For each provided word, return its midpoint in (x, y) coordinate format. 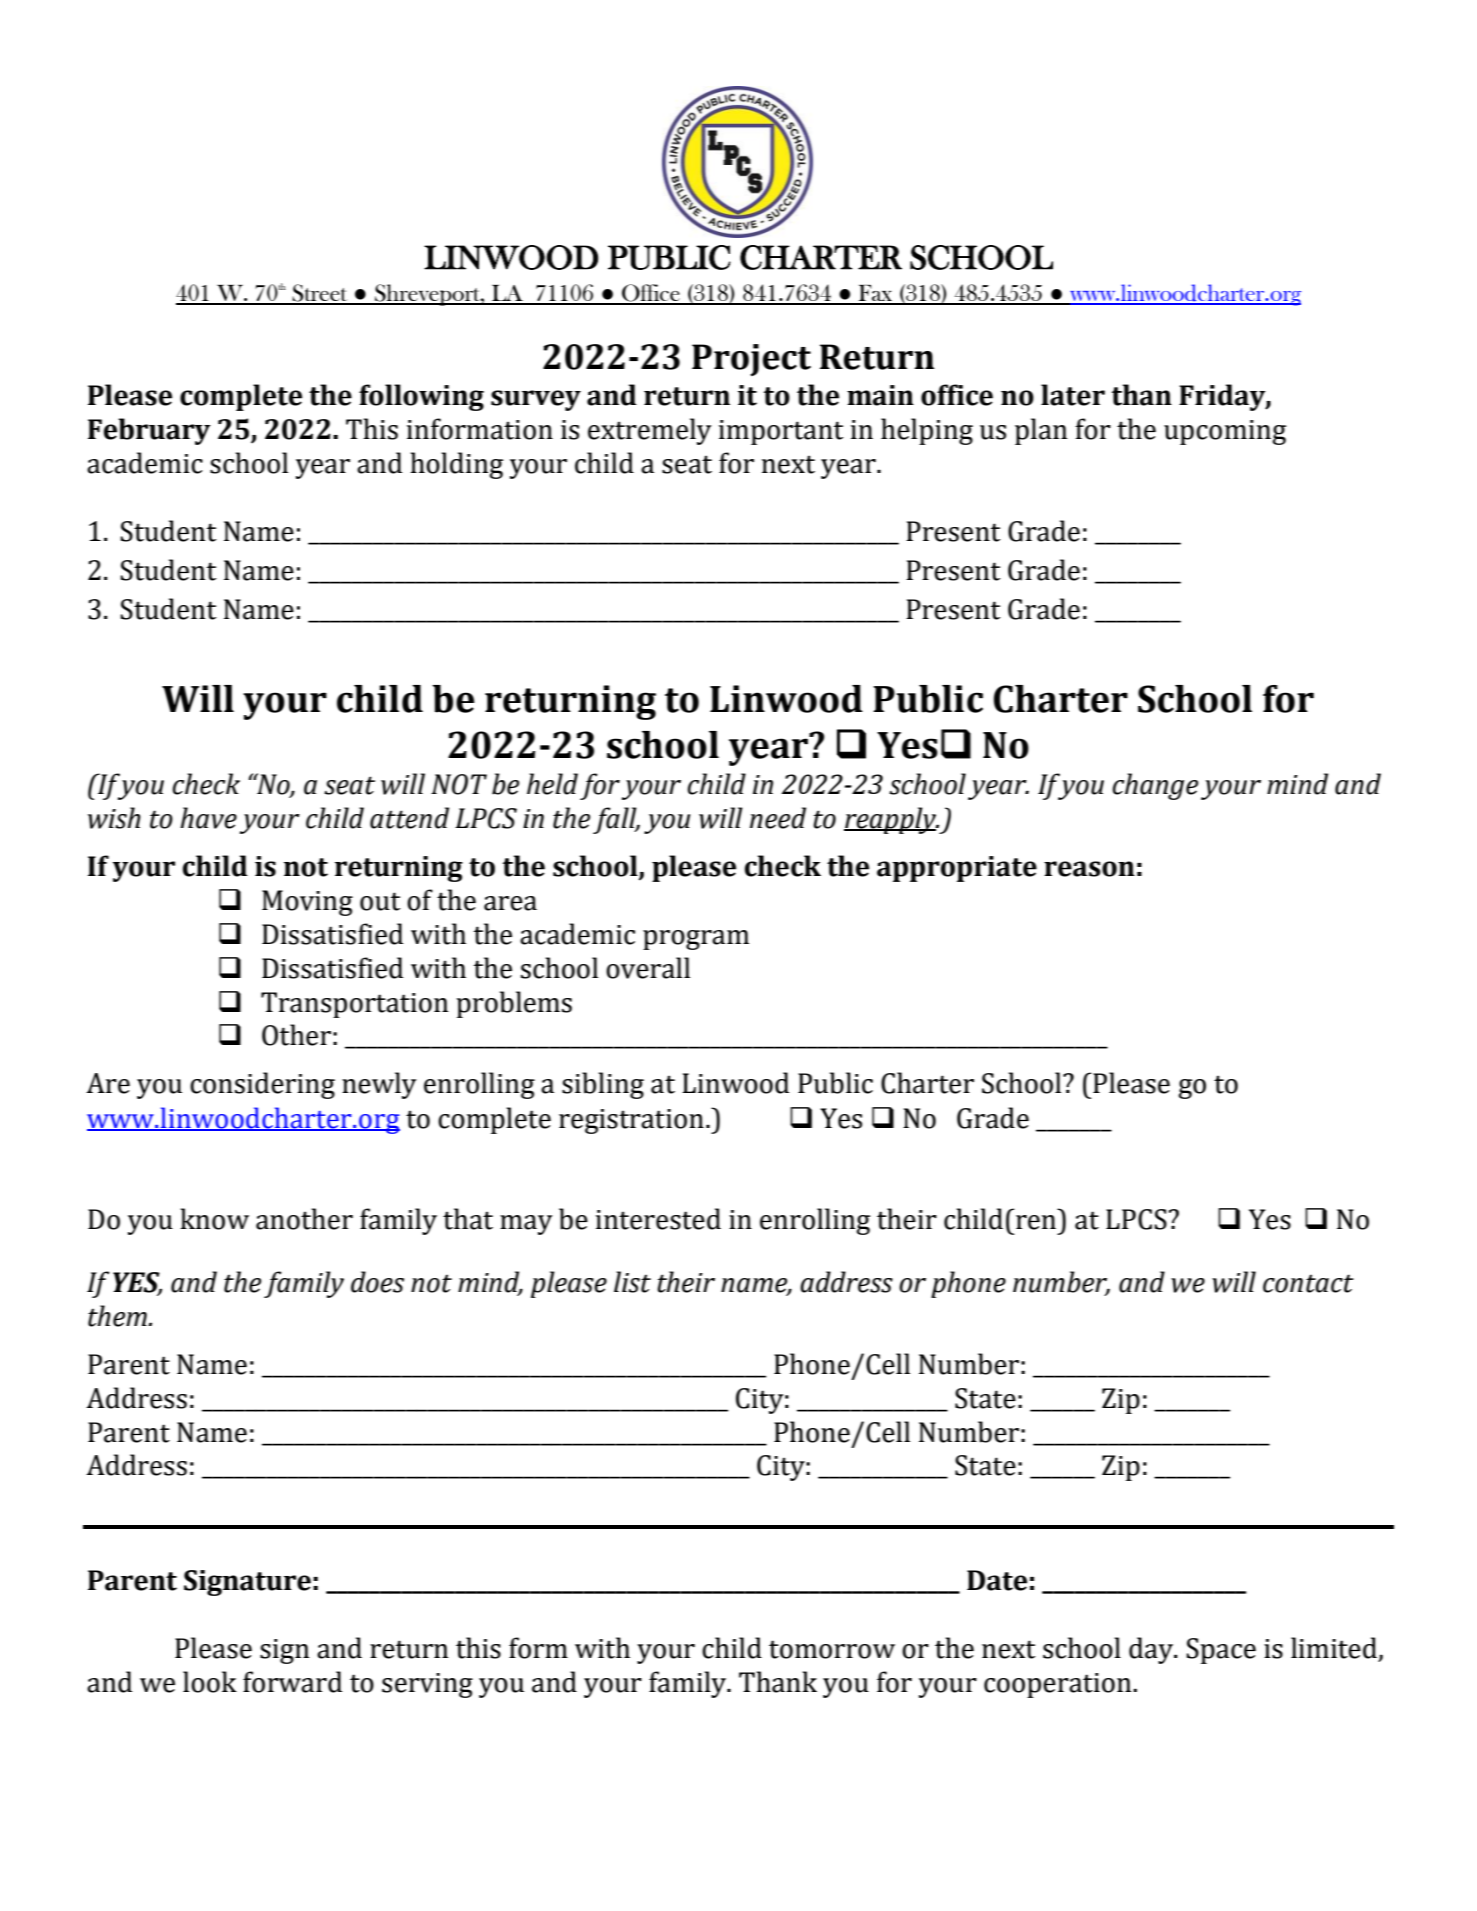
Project (751, 360)
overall (648, 968)
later (1073, 395)
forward (292, 1682)
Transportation (354, 1005)
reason (1089, 869)
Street (320, 294)
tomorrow (832, 1649)
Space (1221, 1651)
